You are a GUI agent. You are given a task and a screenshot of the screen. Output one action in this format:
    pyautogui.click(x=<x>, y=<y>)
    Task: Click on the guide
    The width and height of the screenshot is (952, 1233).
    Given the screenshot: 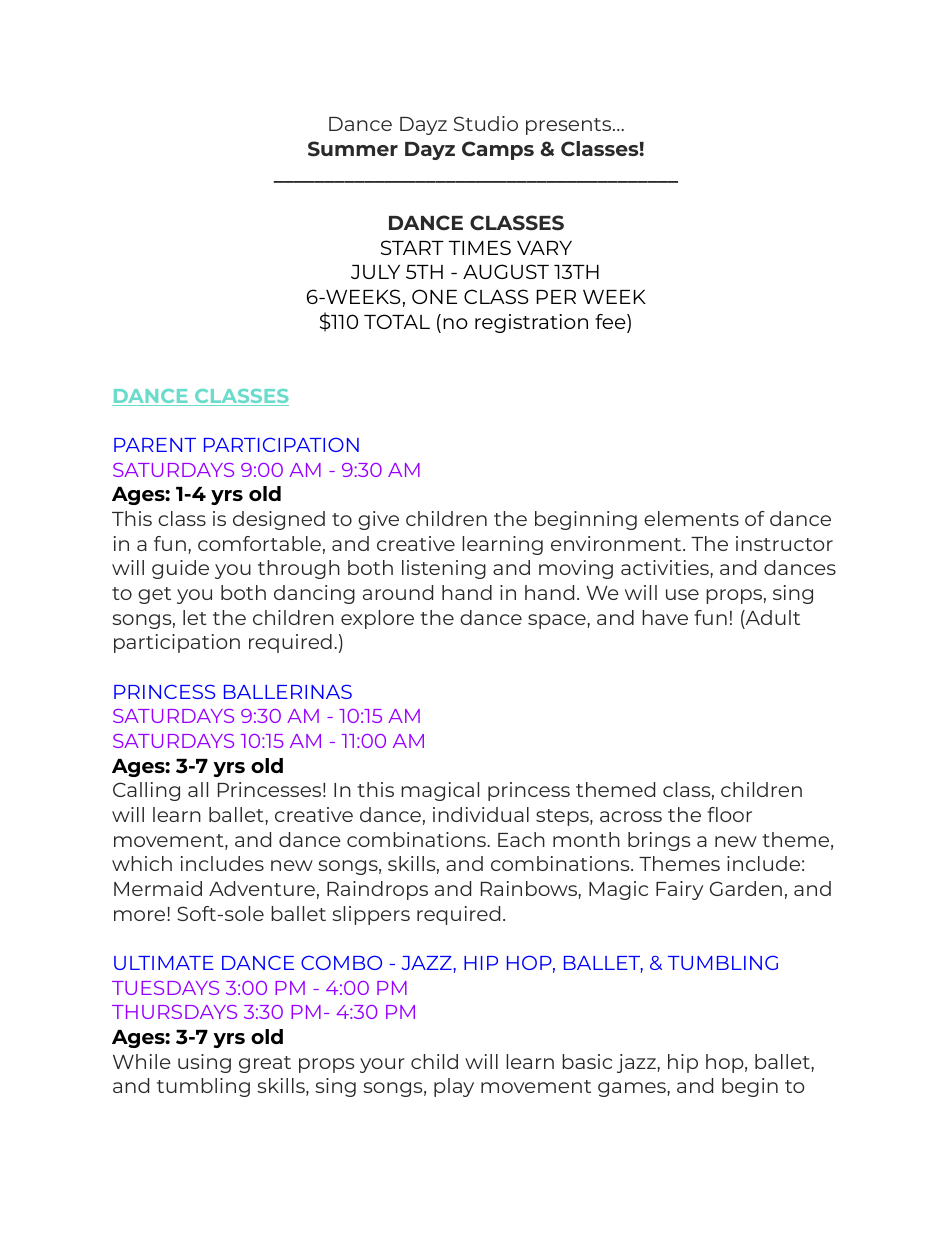 What is the action you would take?
    pyautogui.click(x=180, y=569)
